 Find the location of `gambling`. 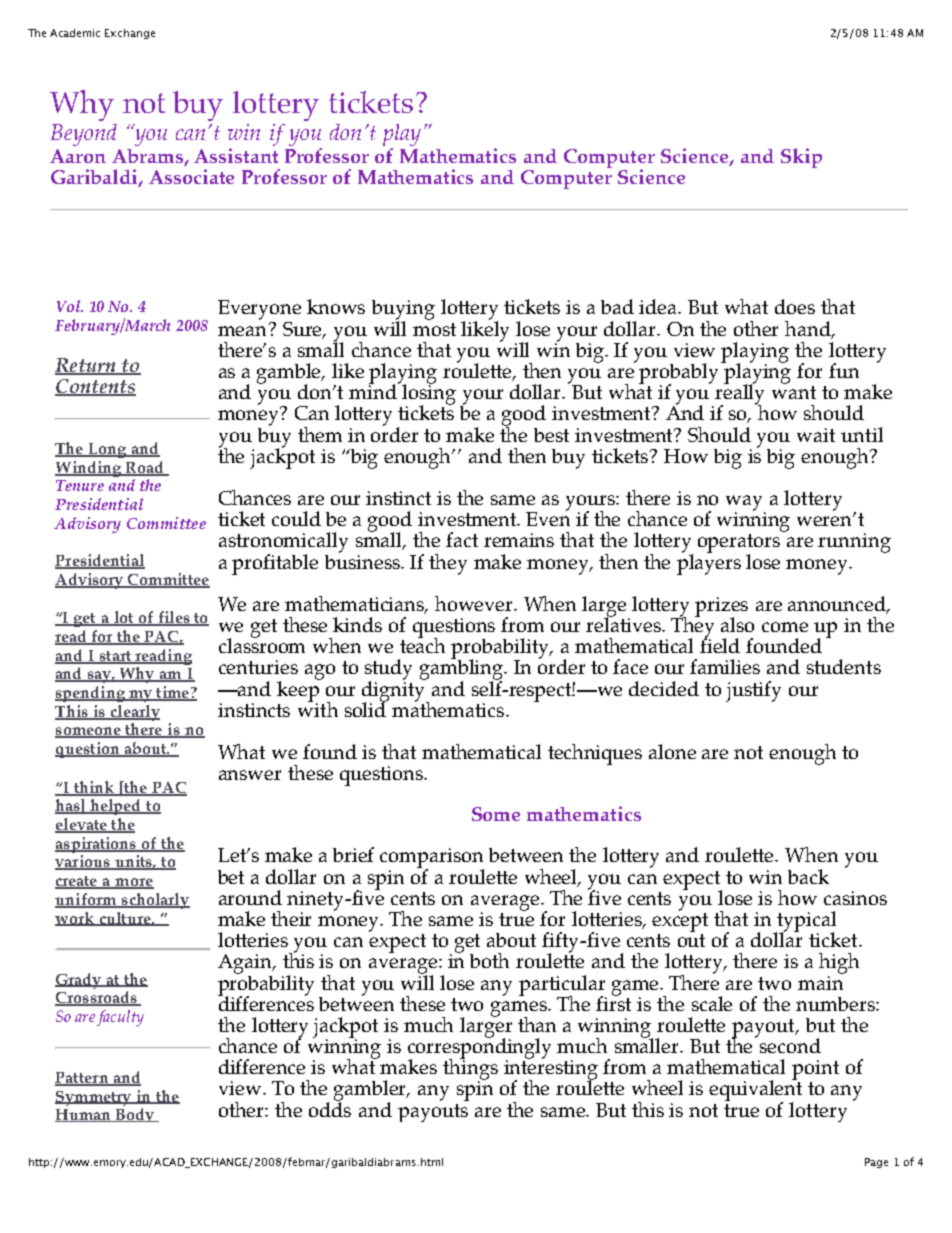

gambling is located at coordinates (463, 669).
